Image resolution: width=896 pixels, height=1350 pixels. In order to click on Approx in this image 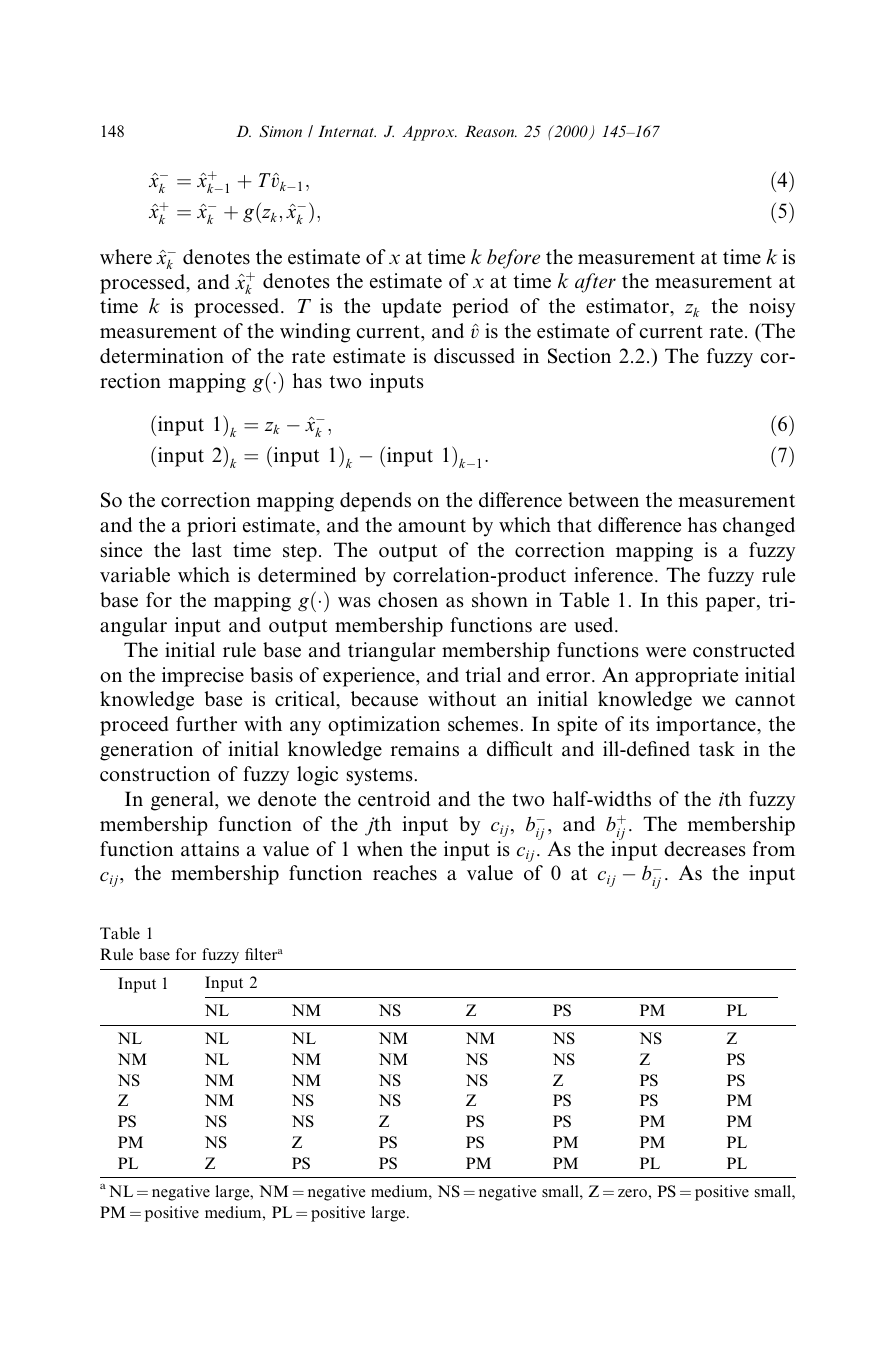, I will do `click(429, 133)`.
